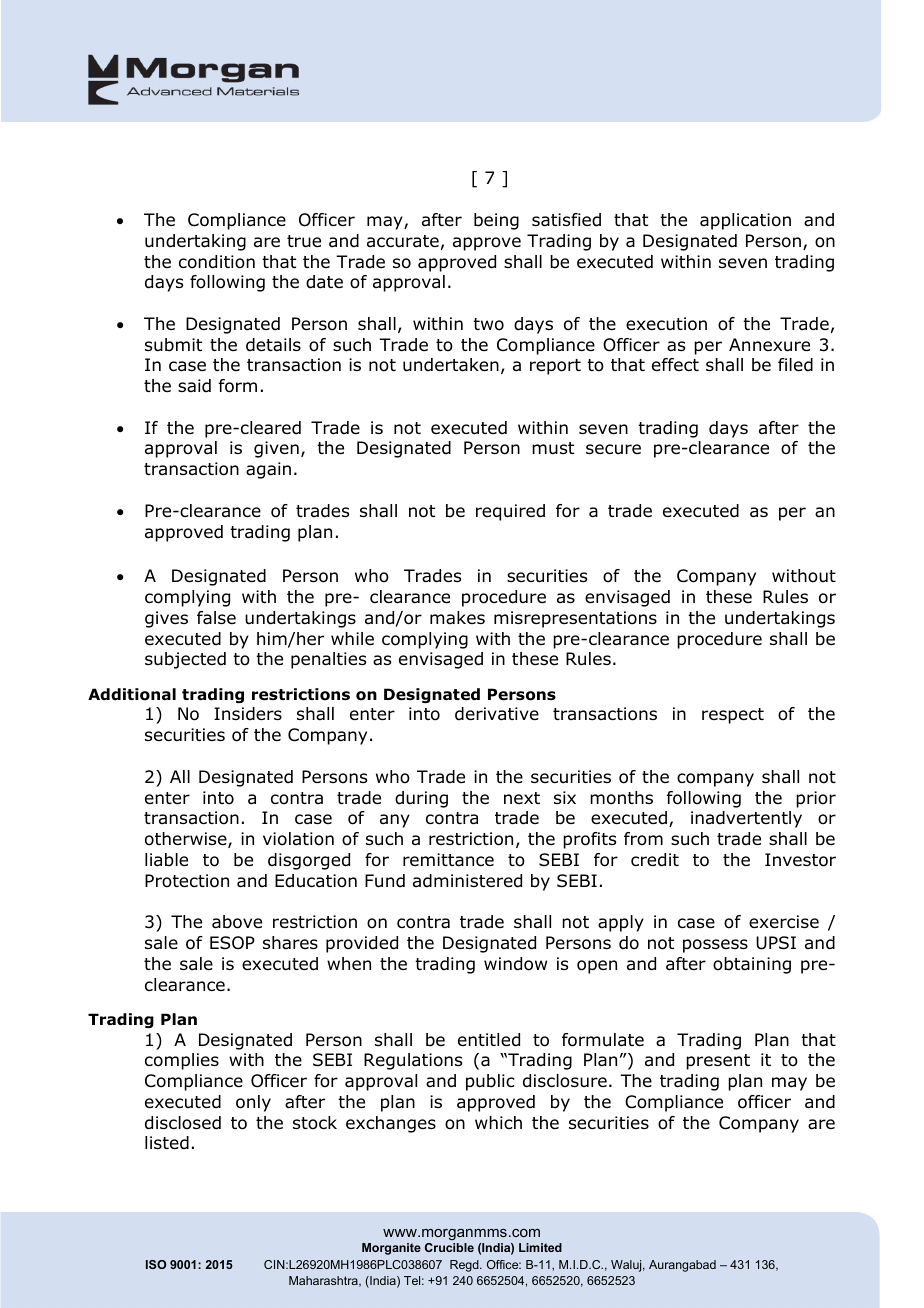  What do you see at coordinates (496, 221) in the screenshot?
I see `being` at bounding box center [496, 221].
